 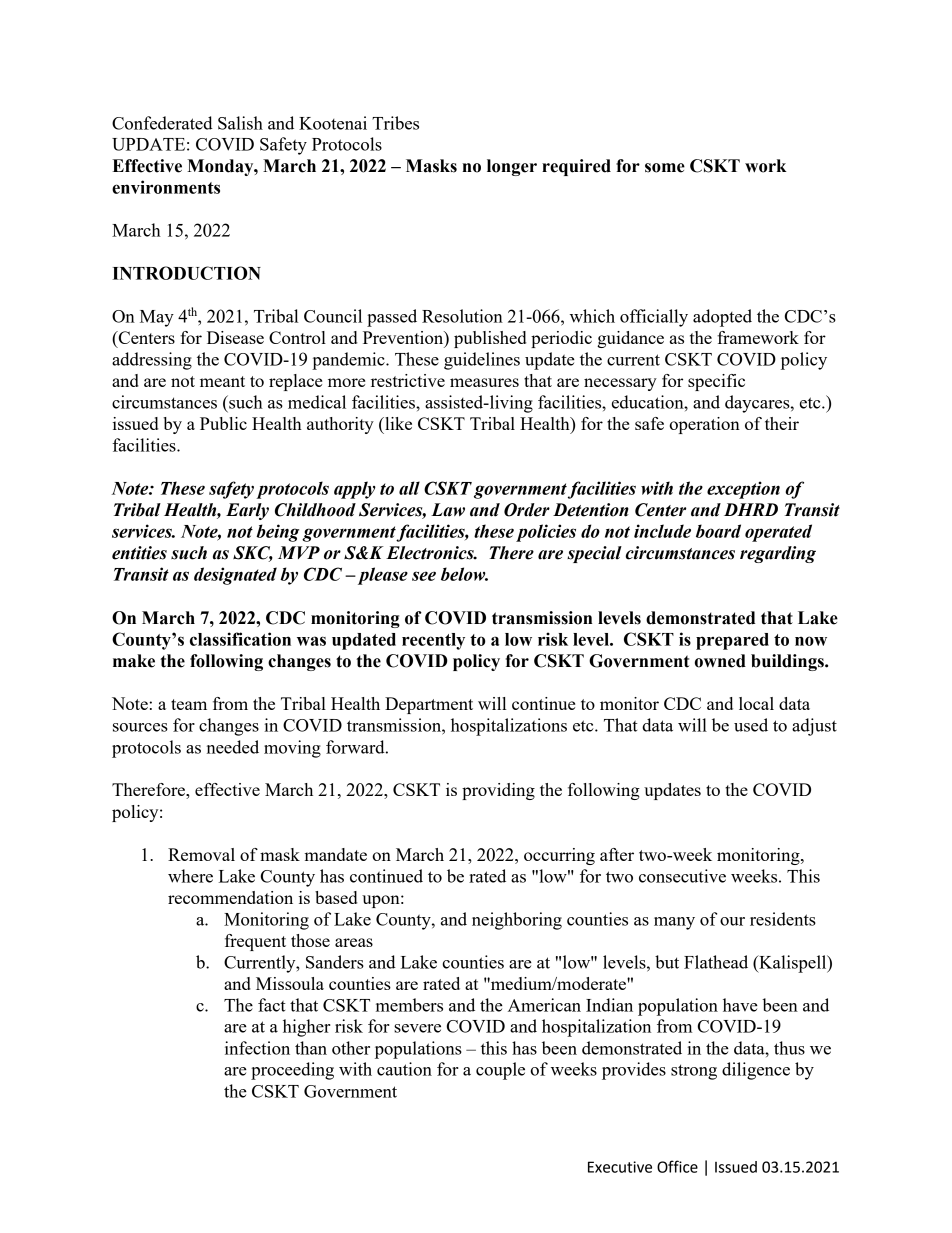 What do you see at coordinates (665, 168) in the image?
I see `some` at bounding box center [665, 168].
